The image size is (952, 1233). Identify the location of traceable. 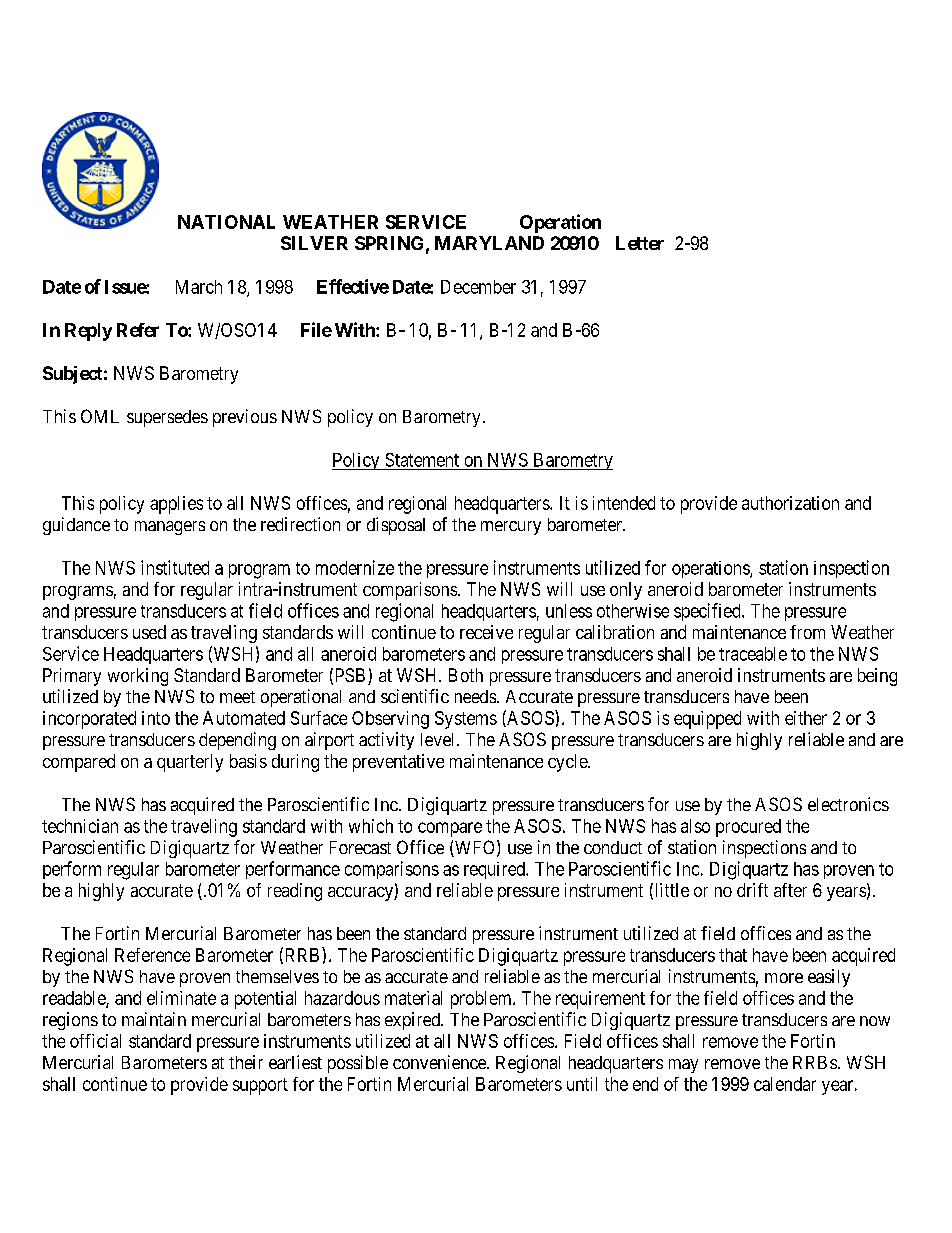
(753, 654).
